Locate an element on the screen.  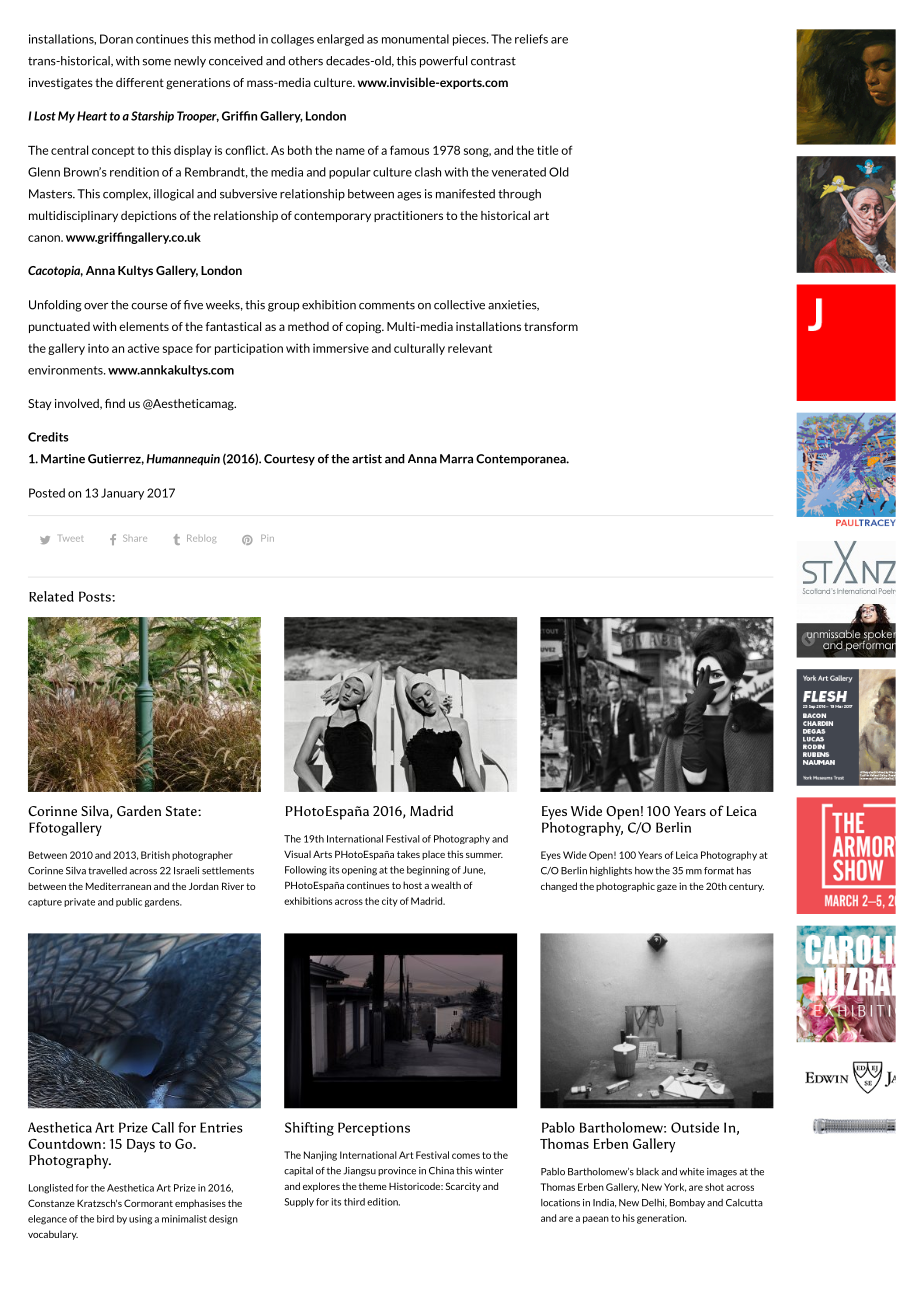
Posts is located at coordinates (96, 596).
